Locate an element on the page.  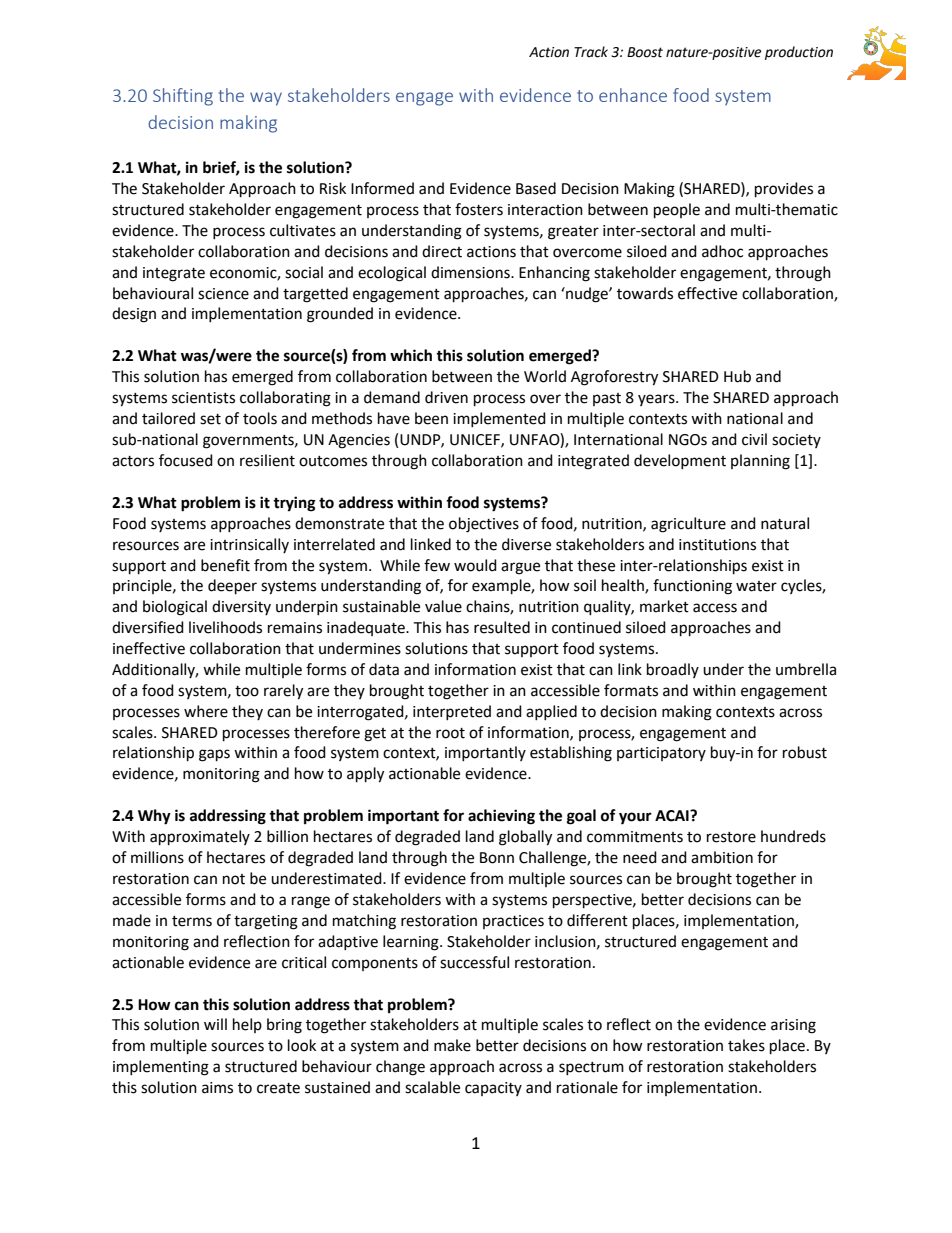
production is located at coordinates (799, 53).
